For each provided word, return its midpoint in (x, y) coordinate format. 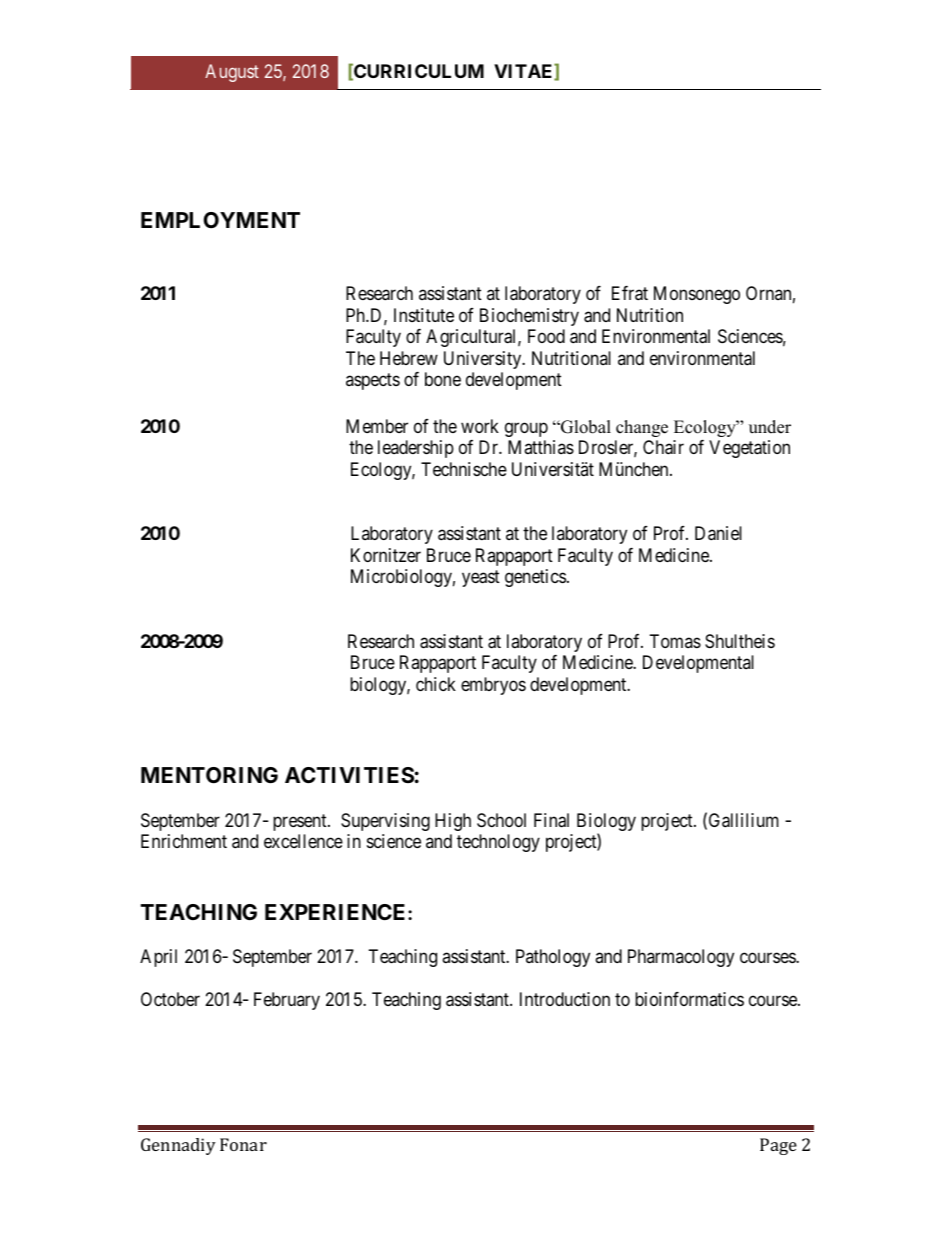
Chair (663, 447)
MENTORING (209, 775)
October (170, 999)
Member (377, 426)
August (232, 73)
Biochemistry (529, 317)
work (480, 426)
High (453, 822)
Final (551, 820)
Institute (424, 315)
